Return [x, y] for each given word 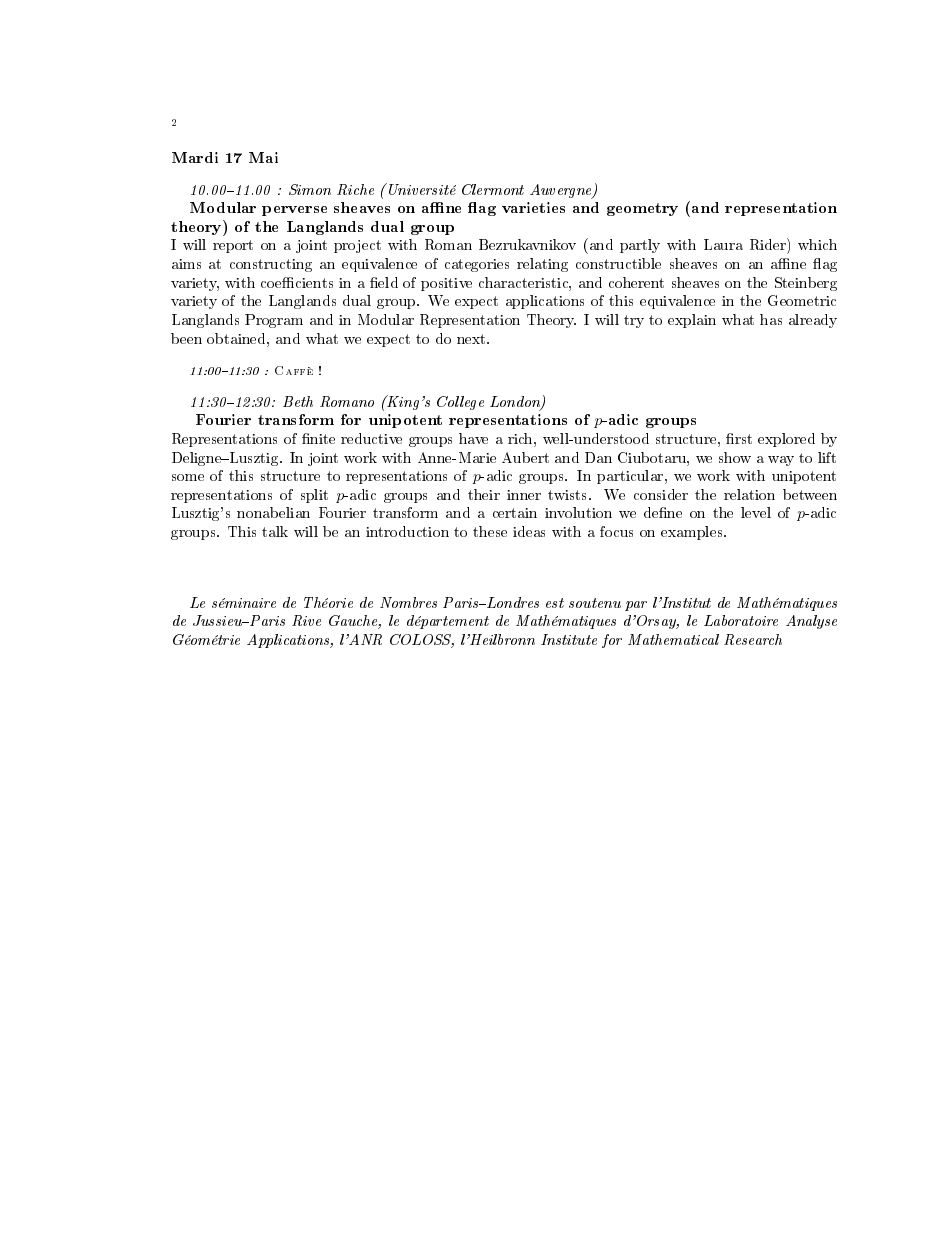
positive [446, 284]
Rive [306, 620]
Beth [298, 401]
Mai [263, 157]
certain [515, 513]
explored [786, 440]
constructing [271, 265]
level [756, 512]
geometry [642, 209]
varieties [533, 207]
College [460, 403]
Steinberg [806, 284]
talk [275, 531]
